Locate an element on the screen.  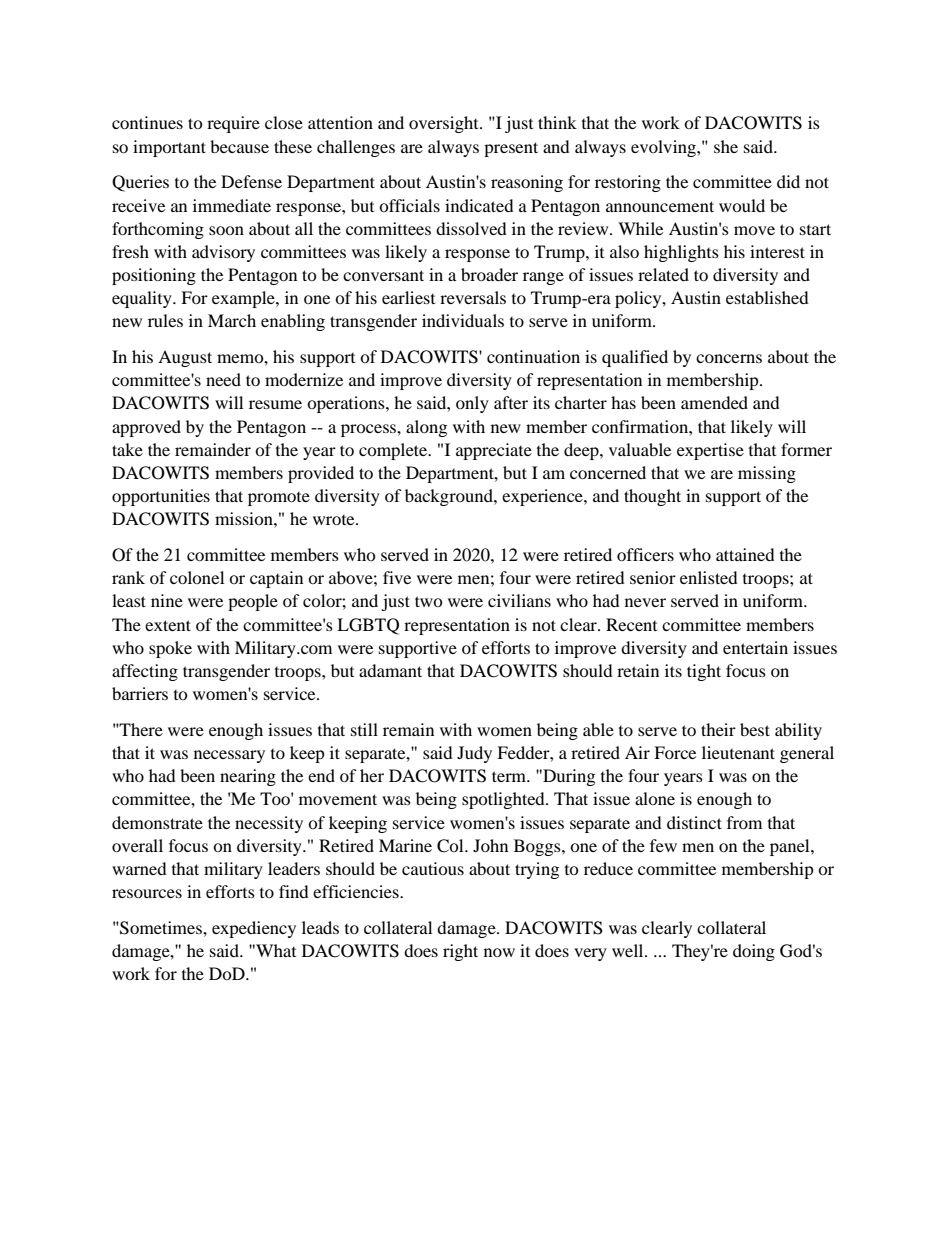
oversight is located at coordinates (445, 124).
